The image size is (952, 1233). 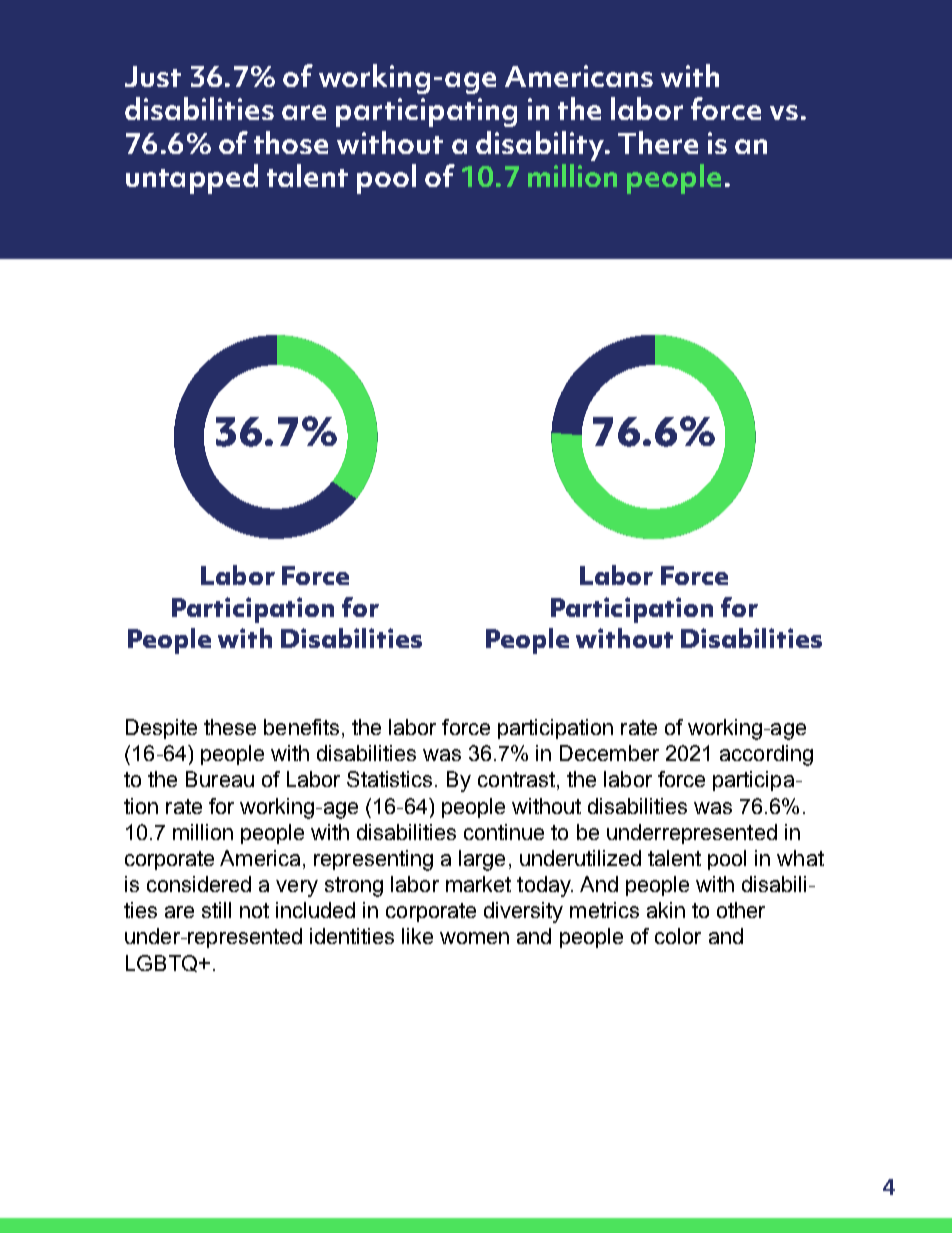 What do you see at coordinates (301, 727) in the screenshot?
I see `benefits` at bounding box center [301, 727].
